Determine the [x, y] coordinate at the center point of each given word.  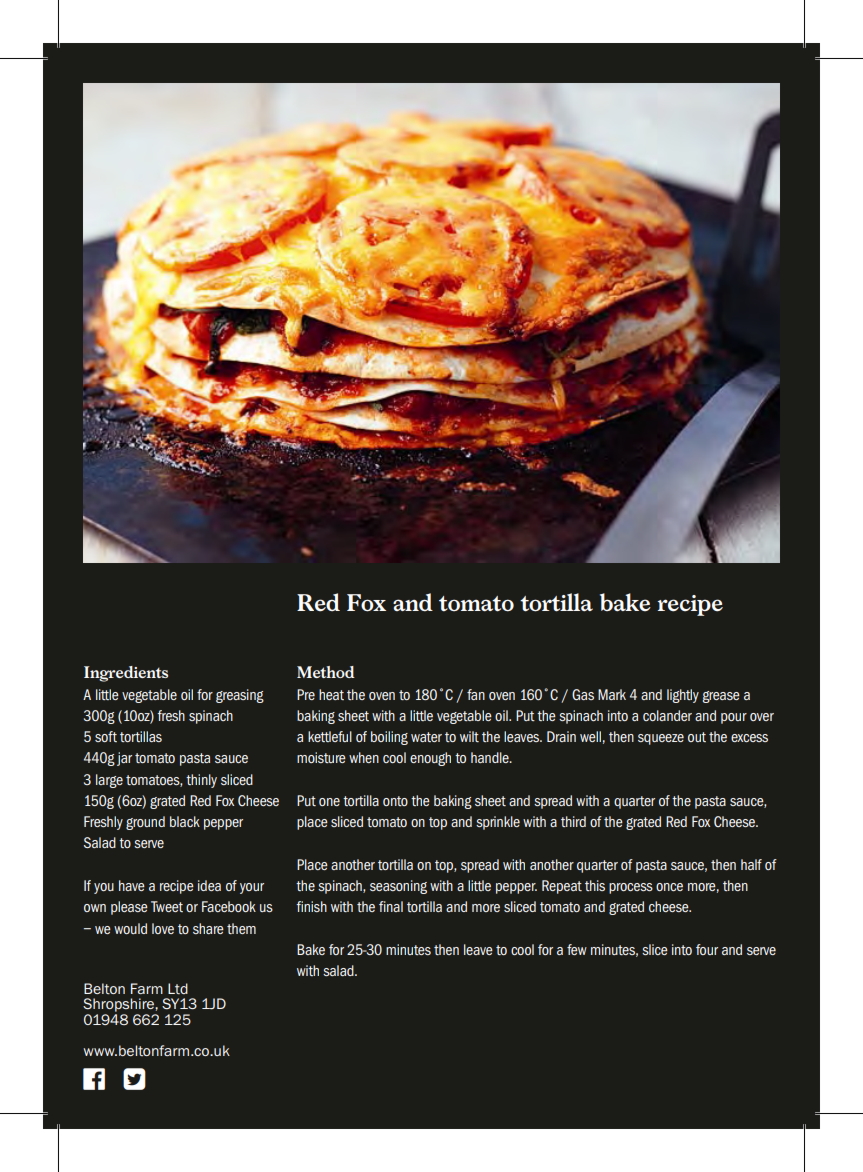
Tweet [167, 906]
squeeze [661, 739]
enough [430, 759]
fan [476, 694]
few [577, 949]
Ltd [178, 988]
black [185, 821]
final [391, 906]
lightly [683, 696]
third [573, 821]
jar [124, 759]
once [669, 887]
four [707, 949]
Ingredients [126, 674]
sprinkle [498, 823]
